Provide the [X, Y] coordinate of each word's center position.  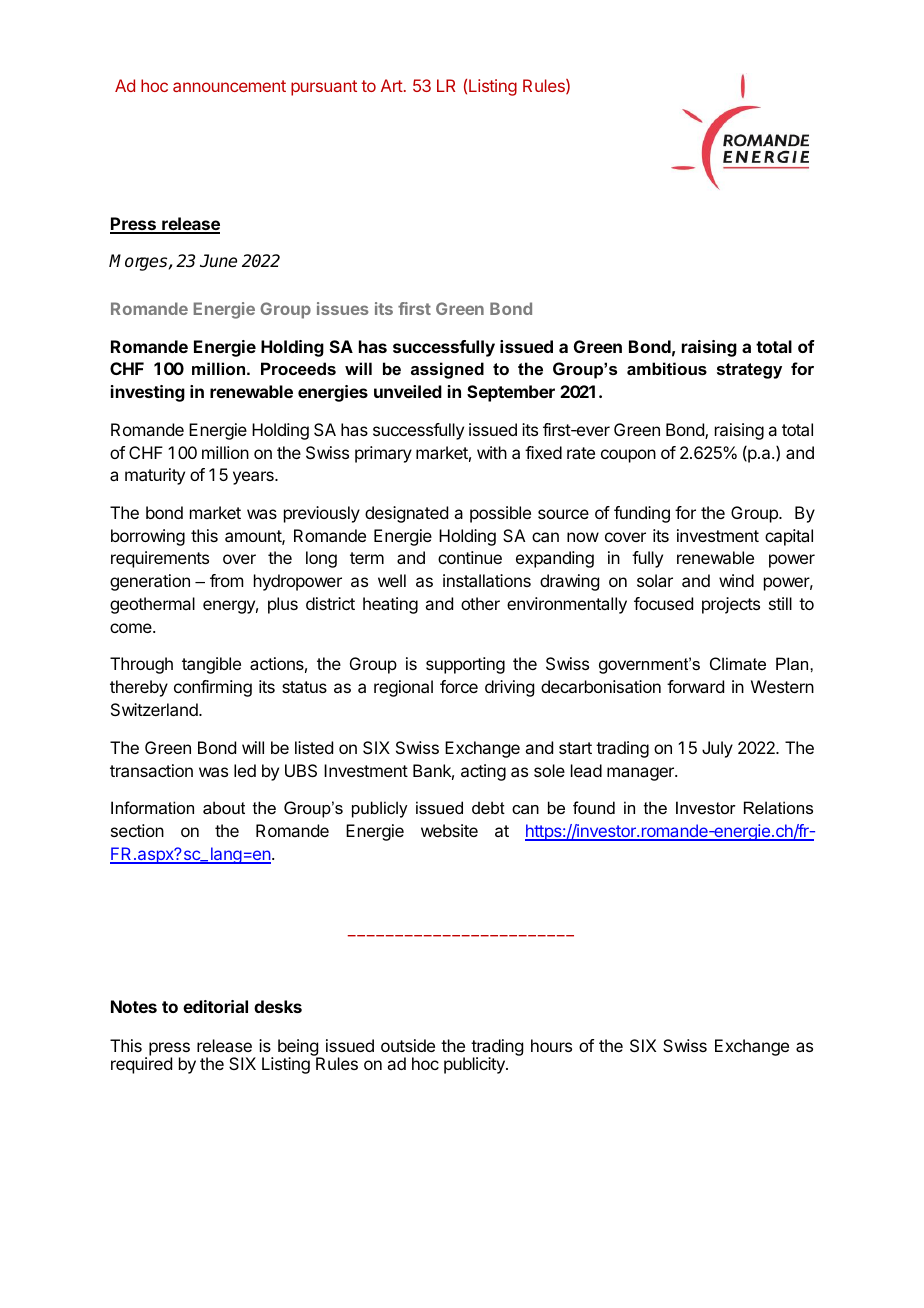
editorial [215, 1006]
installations [487, 580]
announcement [229, 86]
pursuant [324, 88]
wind [736, 580]
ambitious [667, 368]
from [226, 580]
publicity [475, 1065]
